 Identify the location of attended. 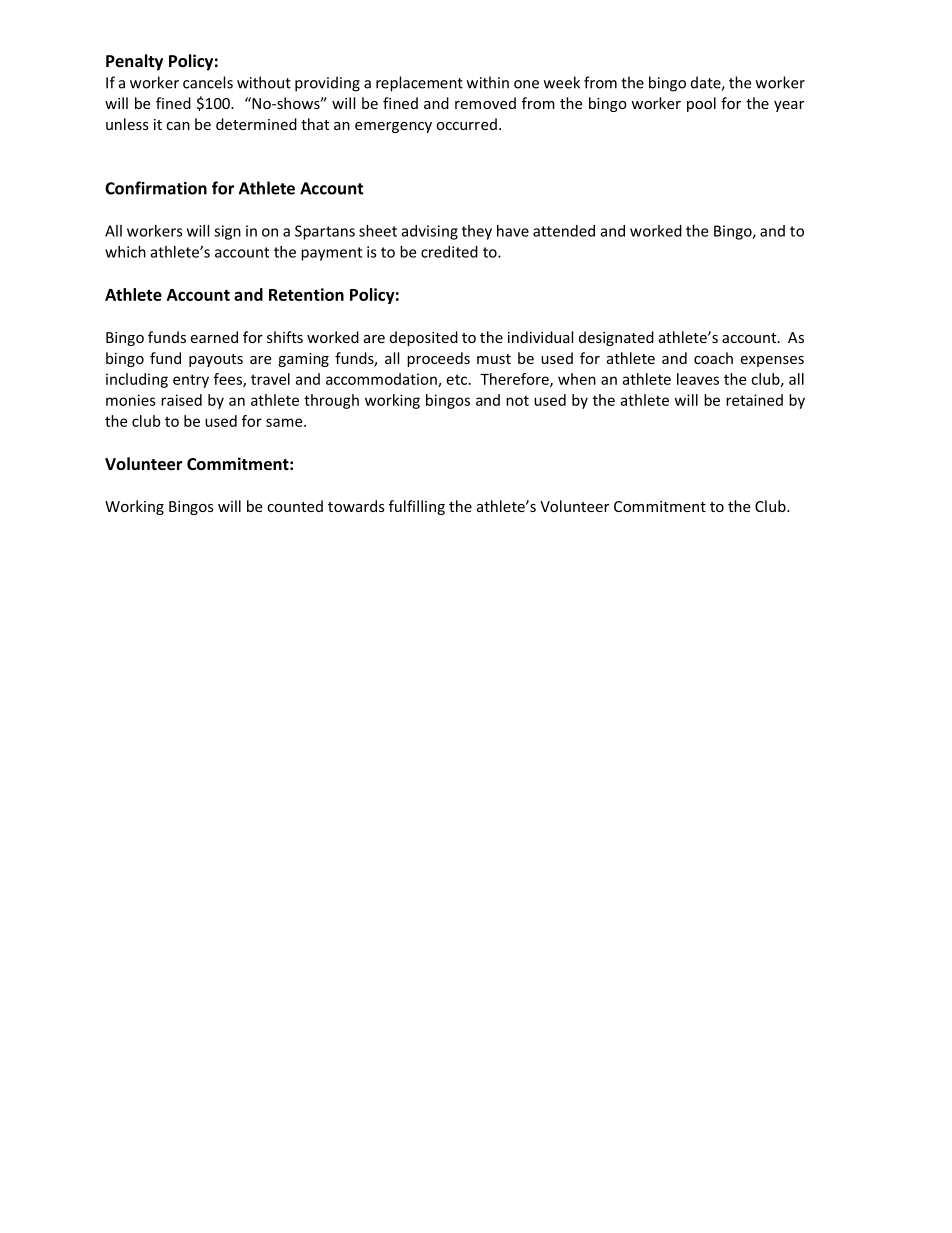
(564, 231).
